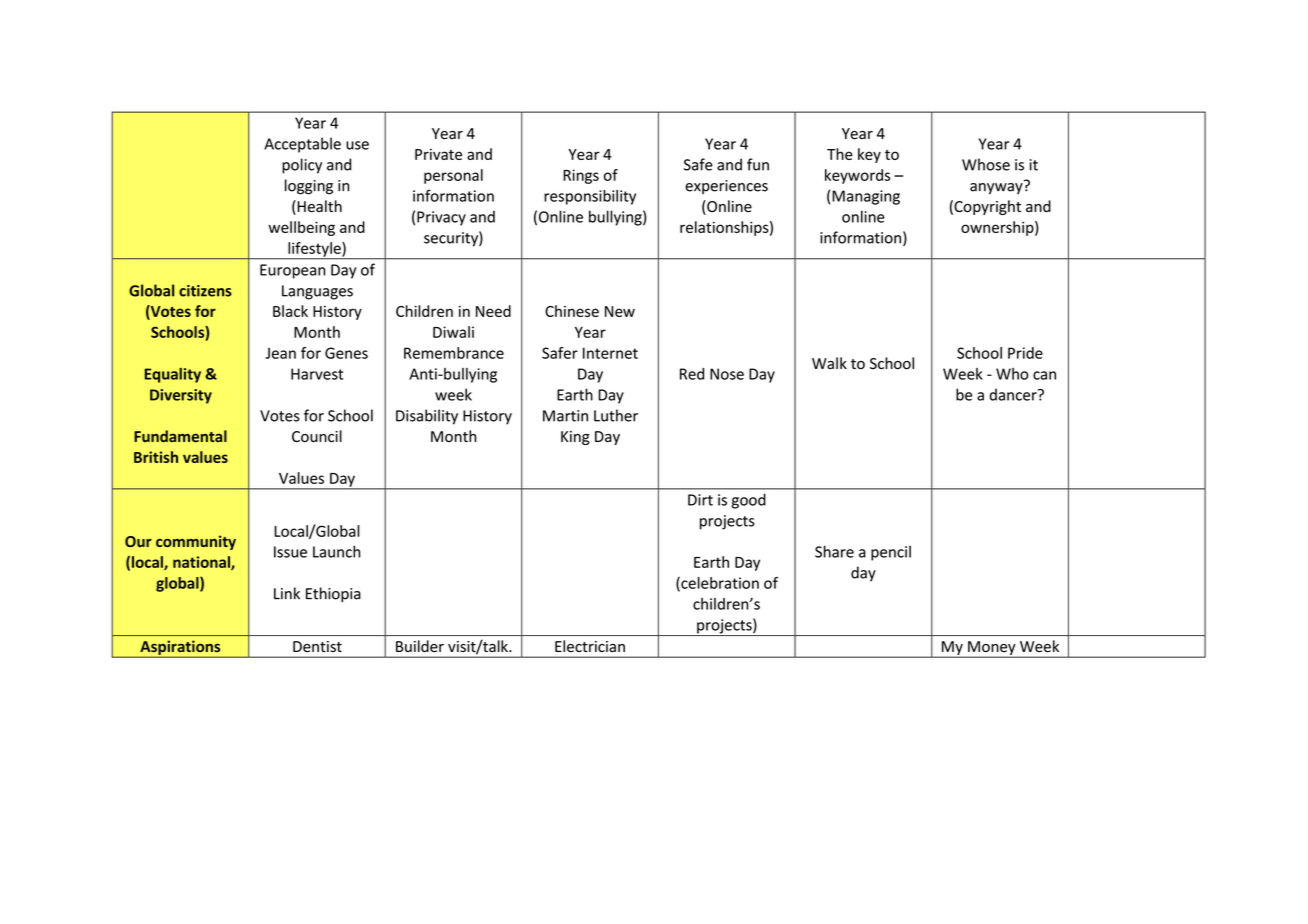 The image size is (1308, 924). What do you see at coordinates (302, 166) in the page?
I see `policy` at bounding box center [302, 166].
